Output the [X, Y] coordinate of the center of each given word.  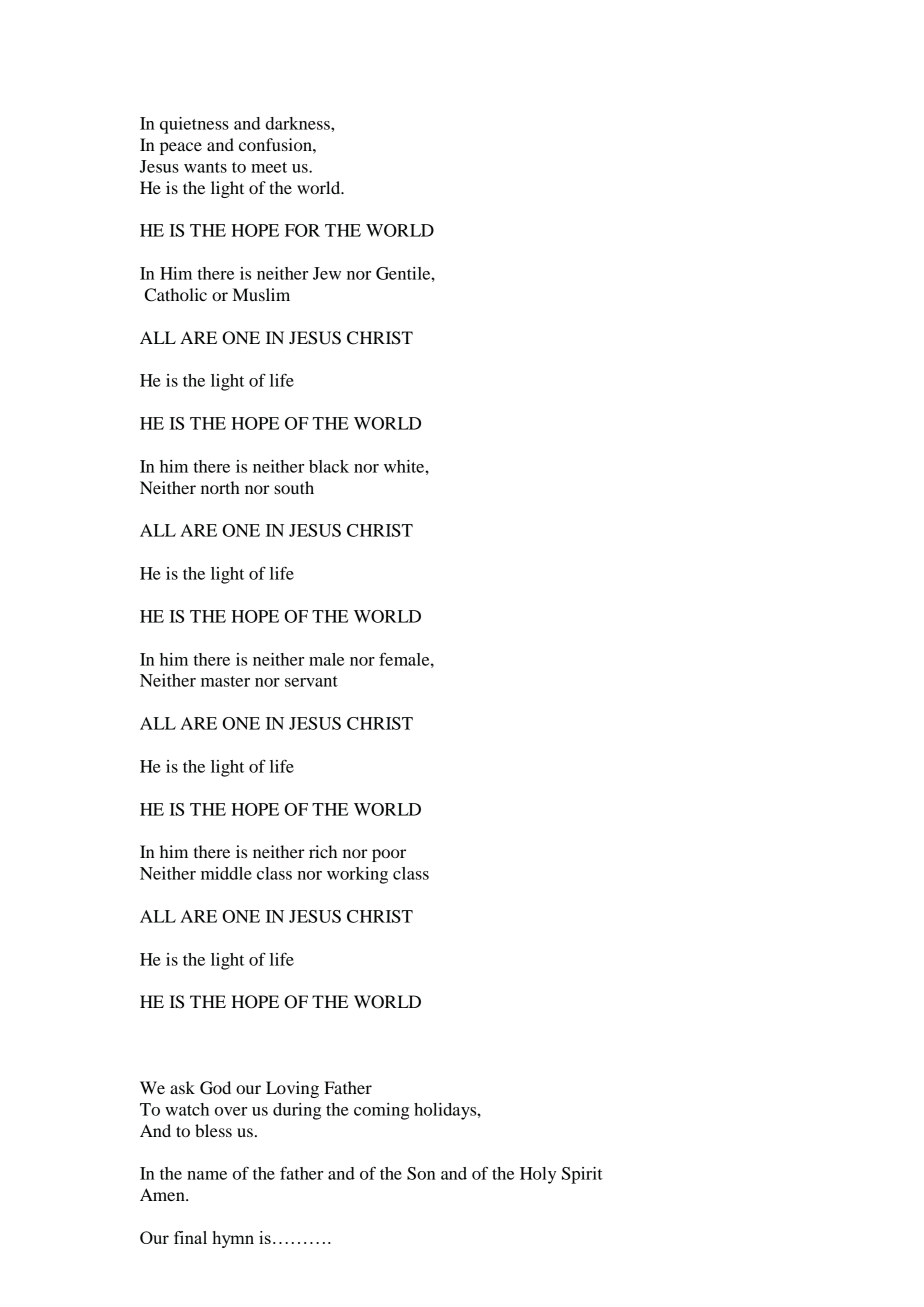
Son [421, 1173]
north [220, 487]
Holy [538, 1175]
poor [389, 855]
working [357, 875]
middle [226, 873]
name [207, 1175]
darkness [299, 123]
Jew [327, 273]
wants [205, 167]
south [294, 487]
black [329, 466]
